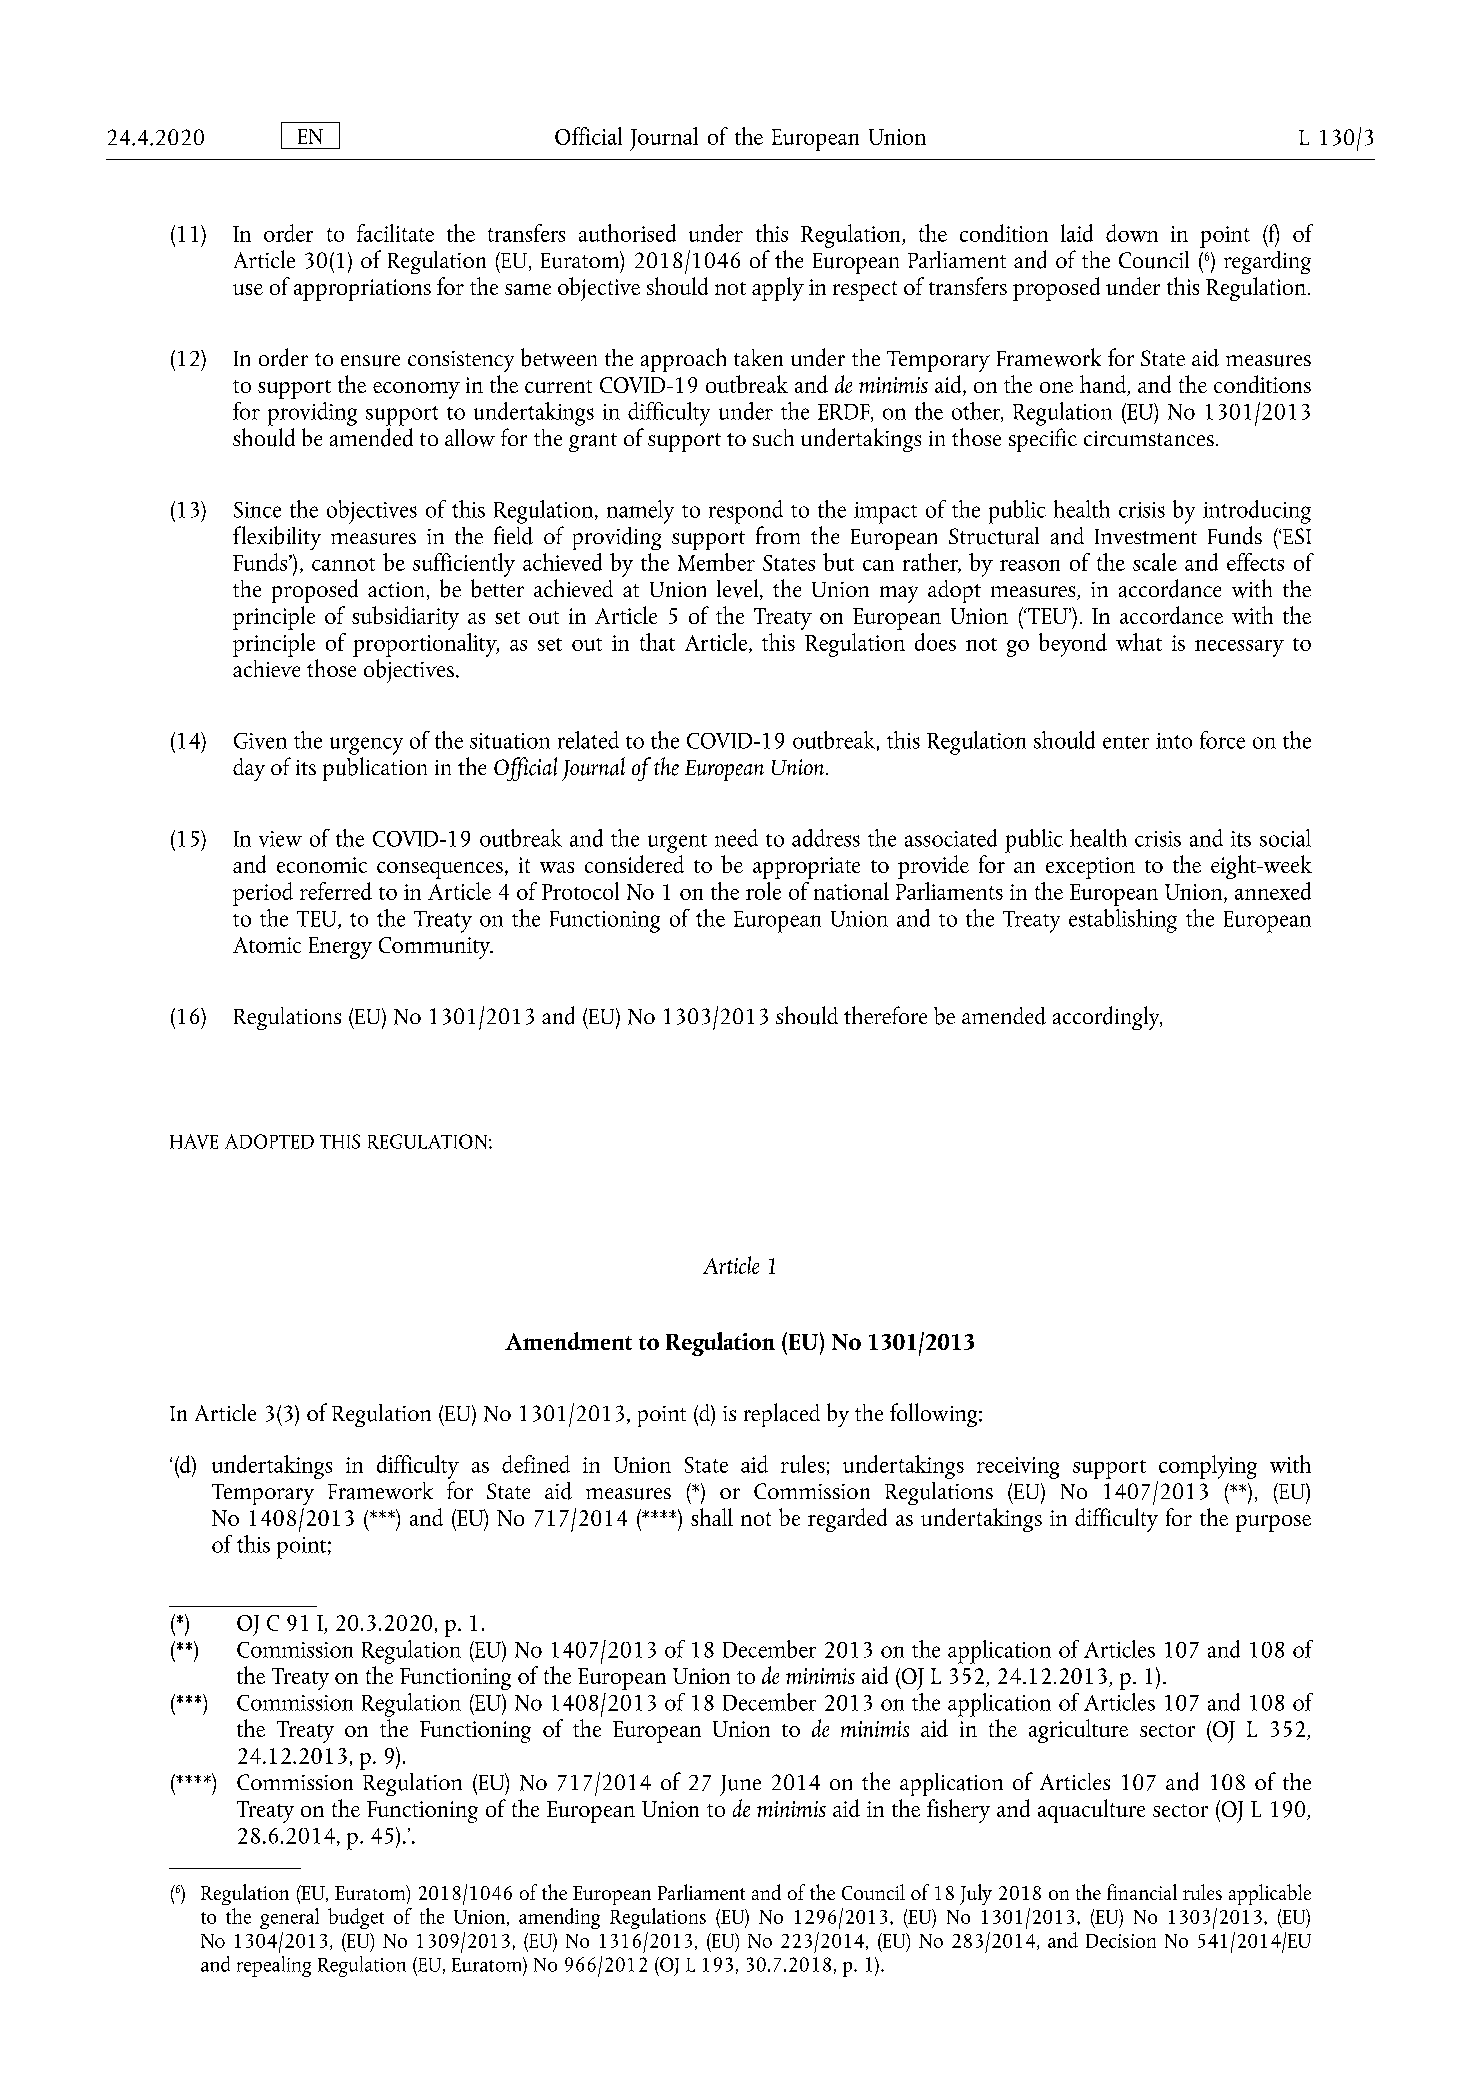  I want to click on financial, so click(1142, 1892).
